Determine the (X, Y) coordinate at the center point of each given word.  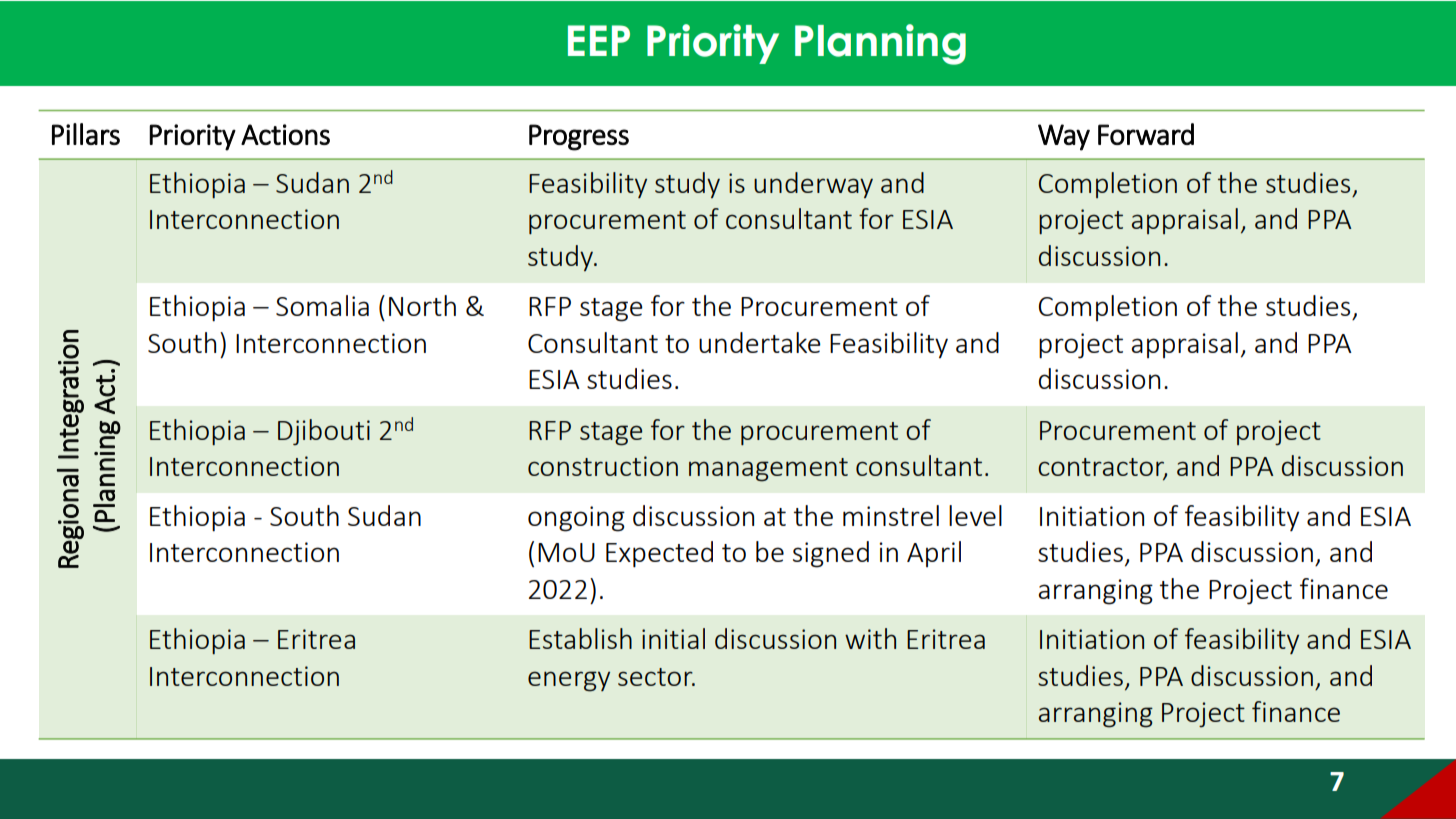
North (422, 305)
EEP (599, 40)
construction (603, 466)
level (975, 515)
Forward (1146, 134)
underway (813, 185)
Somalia (322, 305)
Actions (285, 134)
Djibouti (324, 432)
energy (569, 681)
